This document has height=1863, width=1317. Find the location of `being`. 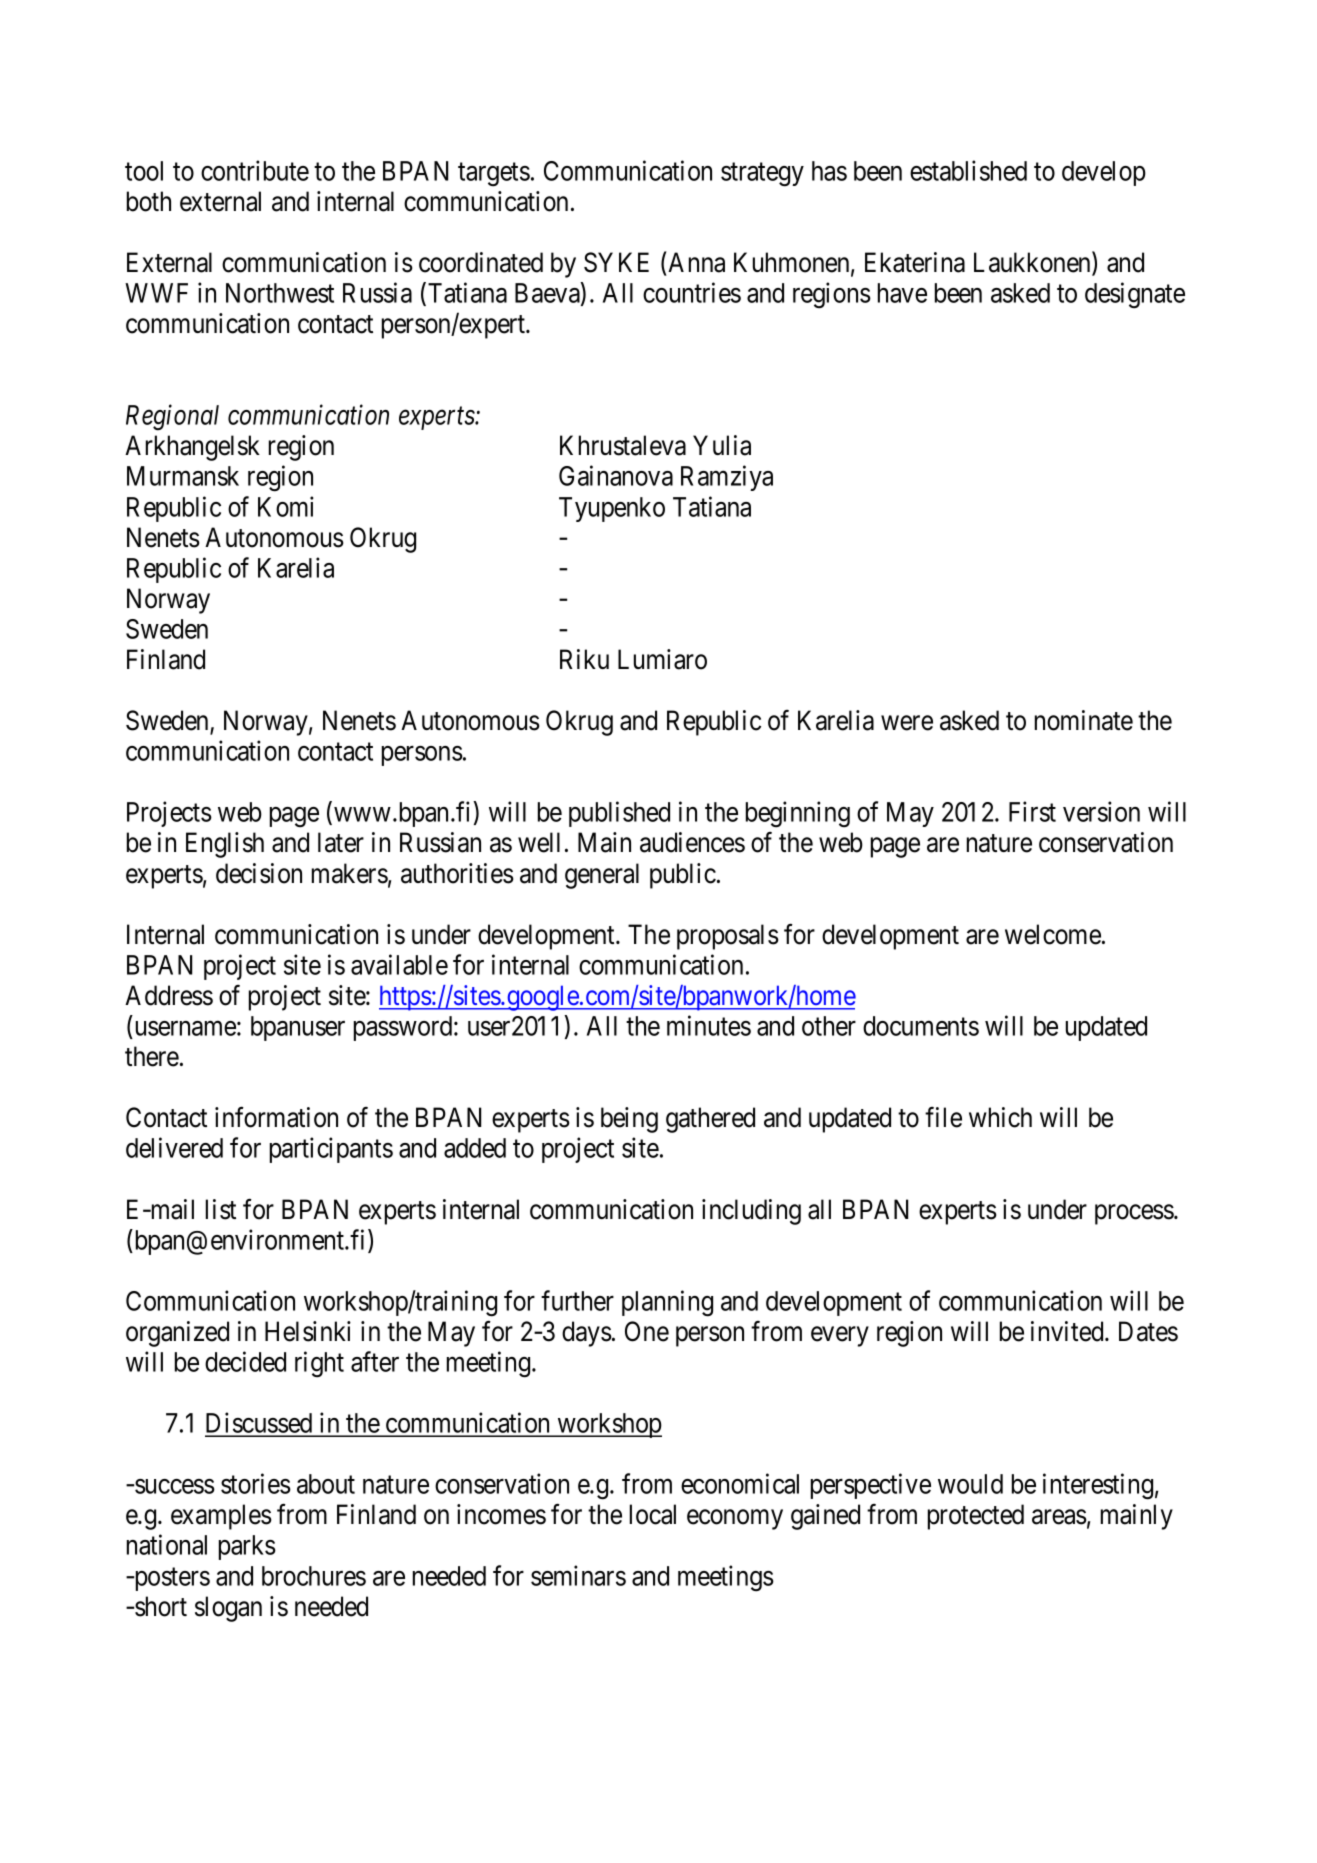

being is located at coordinates (629, 1120).
